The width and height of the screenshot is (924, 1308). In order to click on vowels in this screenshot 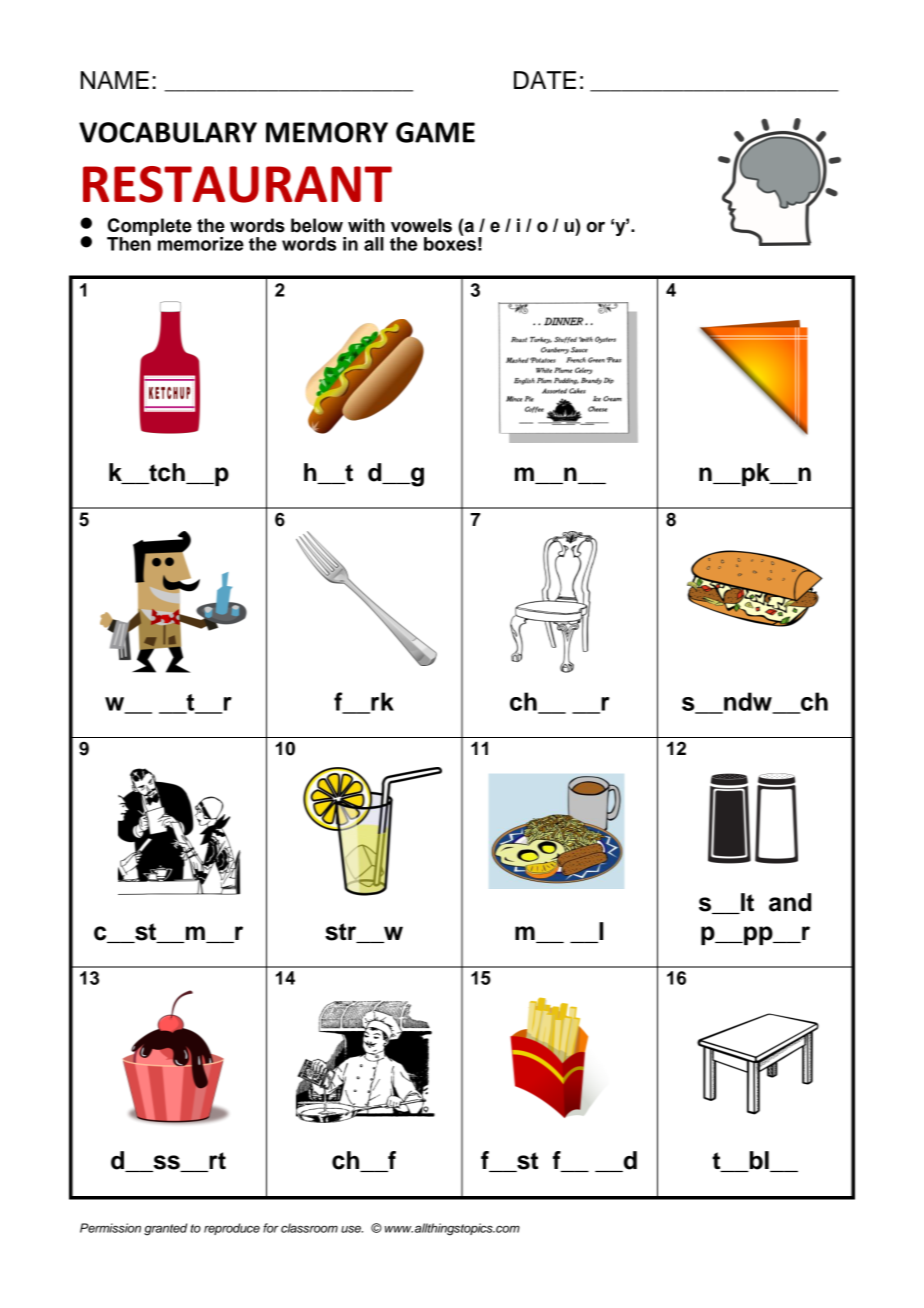, I will do `click(421, 225)`.
